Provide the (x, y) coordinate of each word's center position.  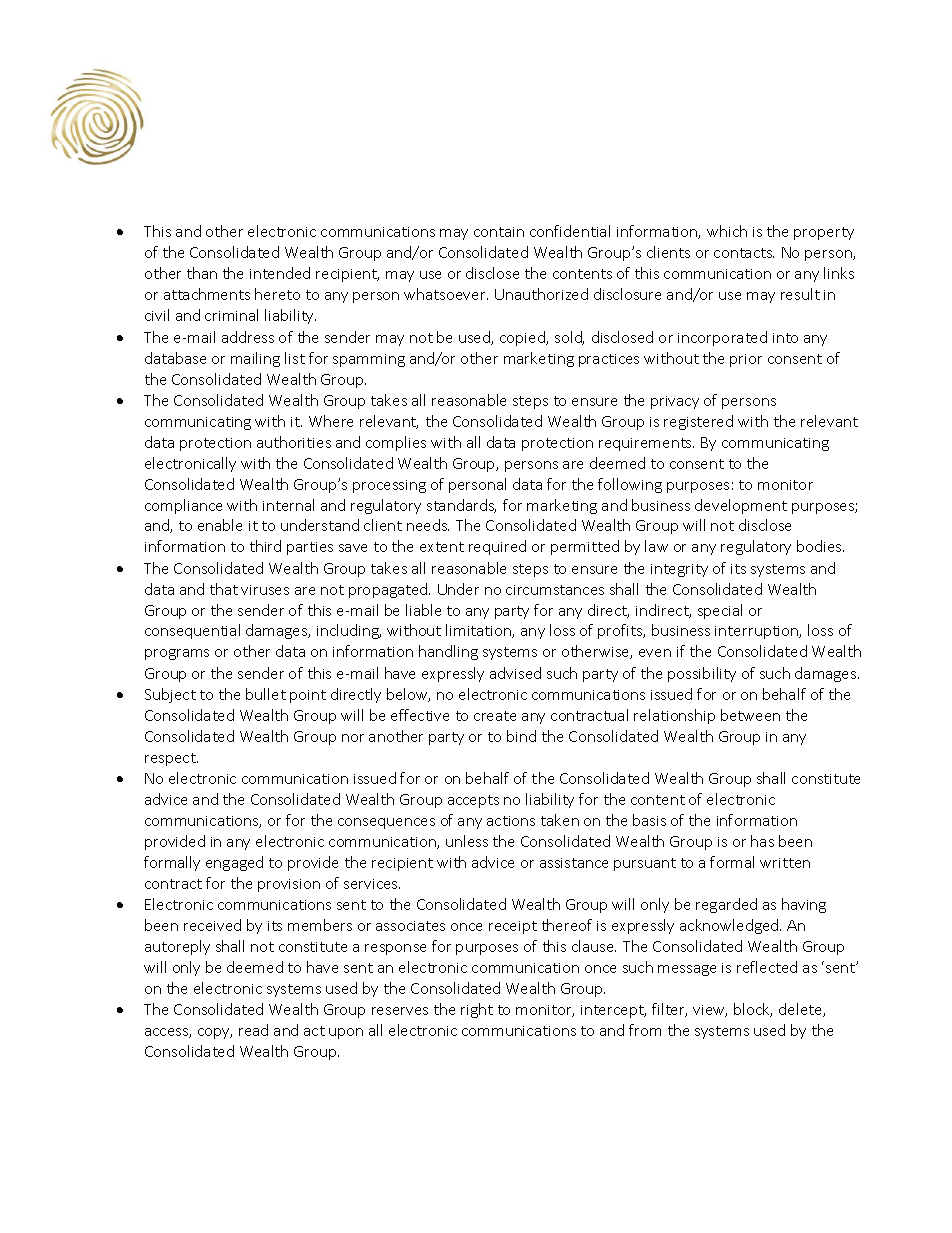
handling (448, 652)
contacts (744, 253)
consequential (192, 631)
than (202, 273)
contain (499, 232)
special (720, 611)
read (253, 1030)
